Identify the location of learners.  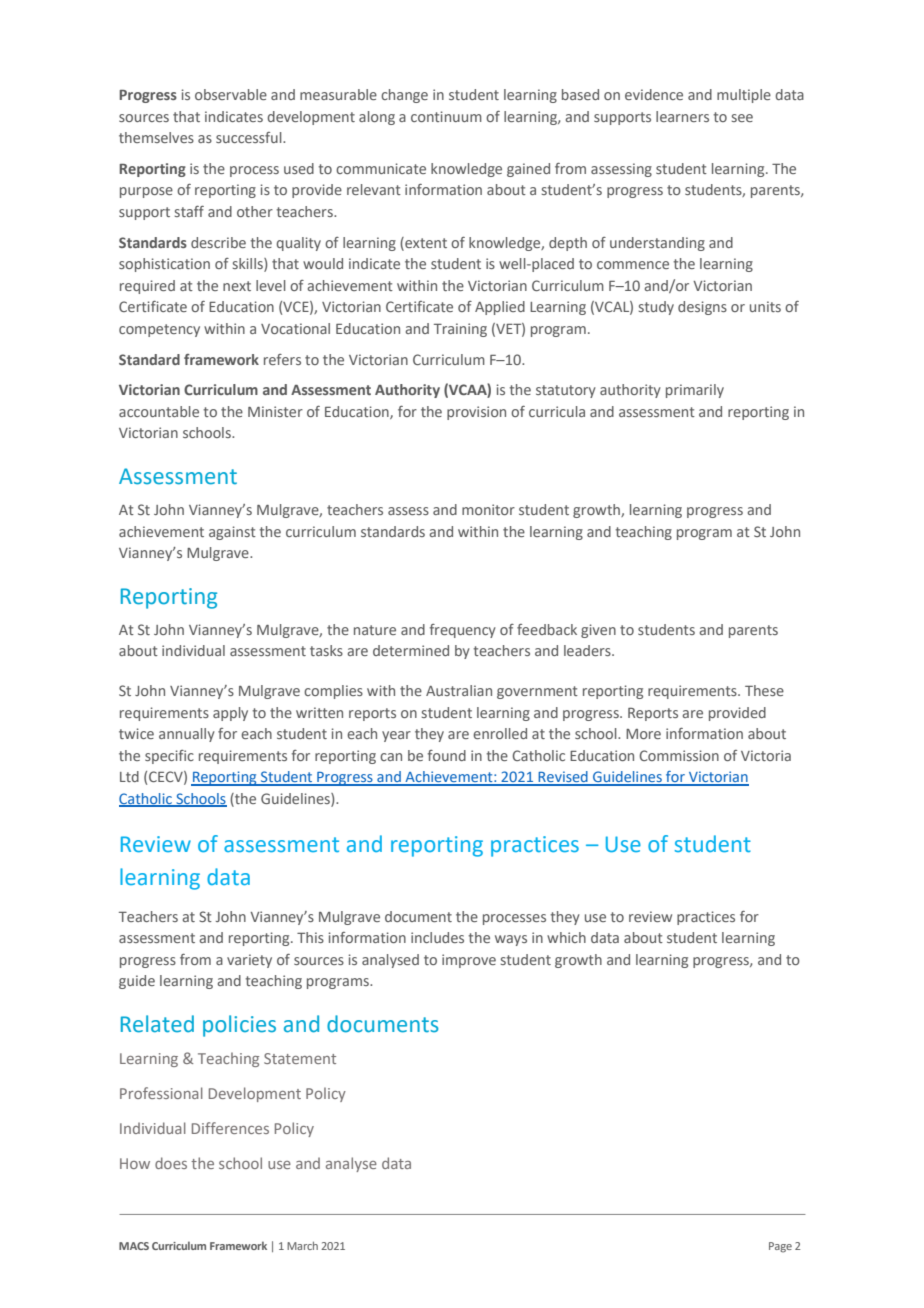
(682, 116).
